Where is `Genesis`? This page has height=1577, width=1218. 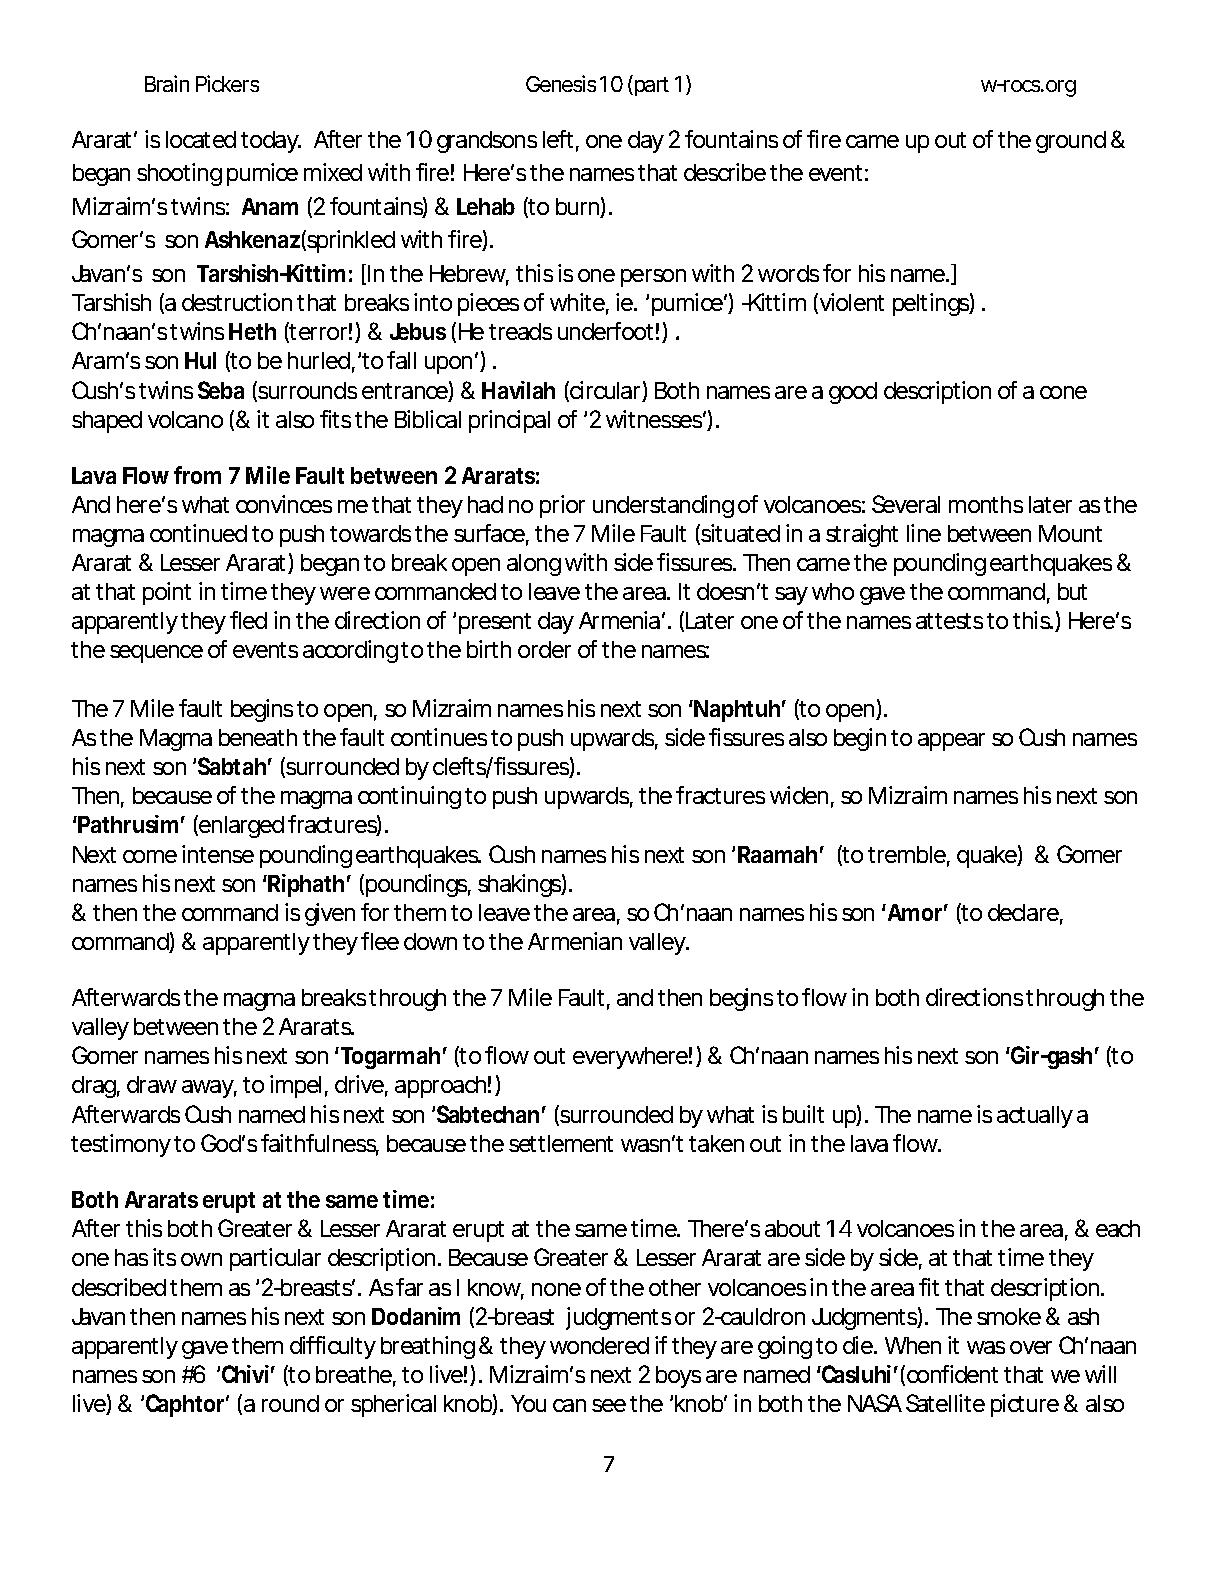 Genesis is located at coordinates (561, 83).
